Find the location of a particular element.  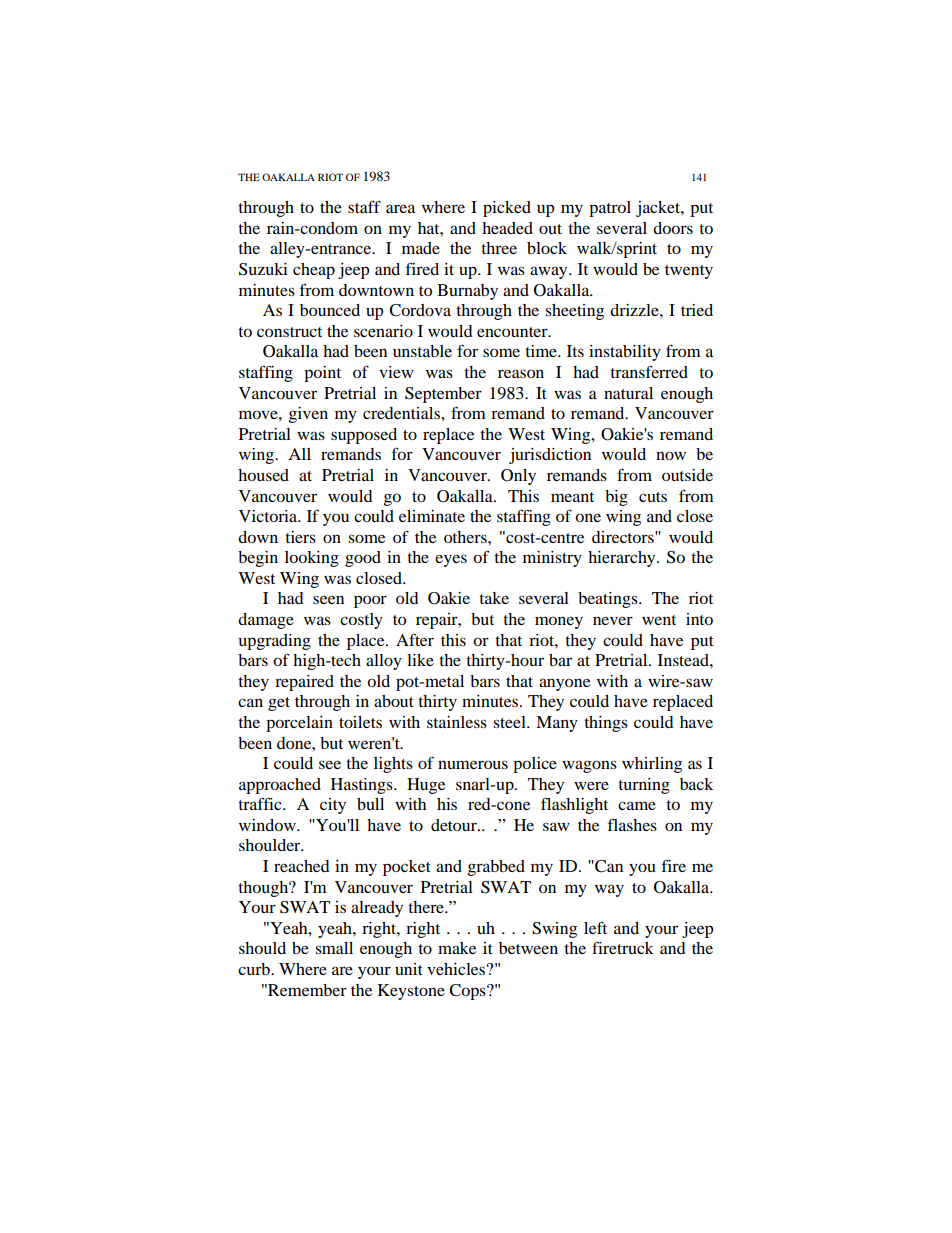

cheap is located at coordinates (314, 271).
